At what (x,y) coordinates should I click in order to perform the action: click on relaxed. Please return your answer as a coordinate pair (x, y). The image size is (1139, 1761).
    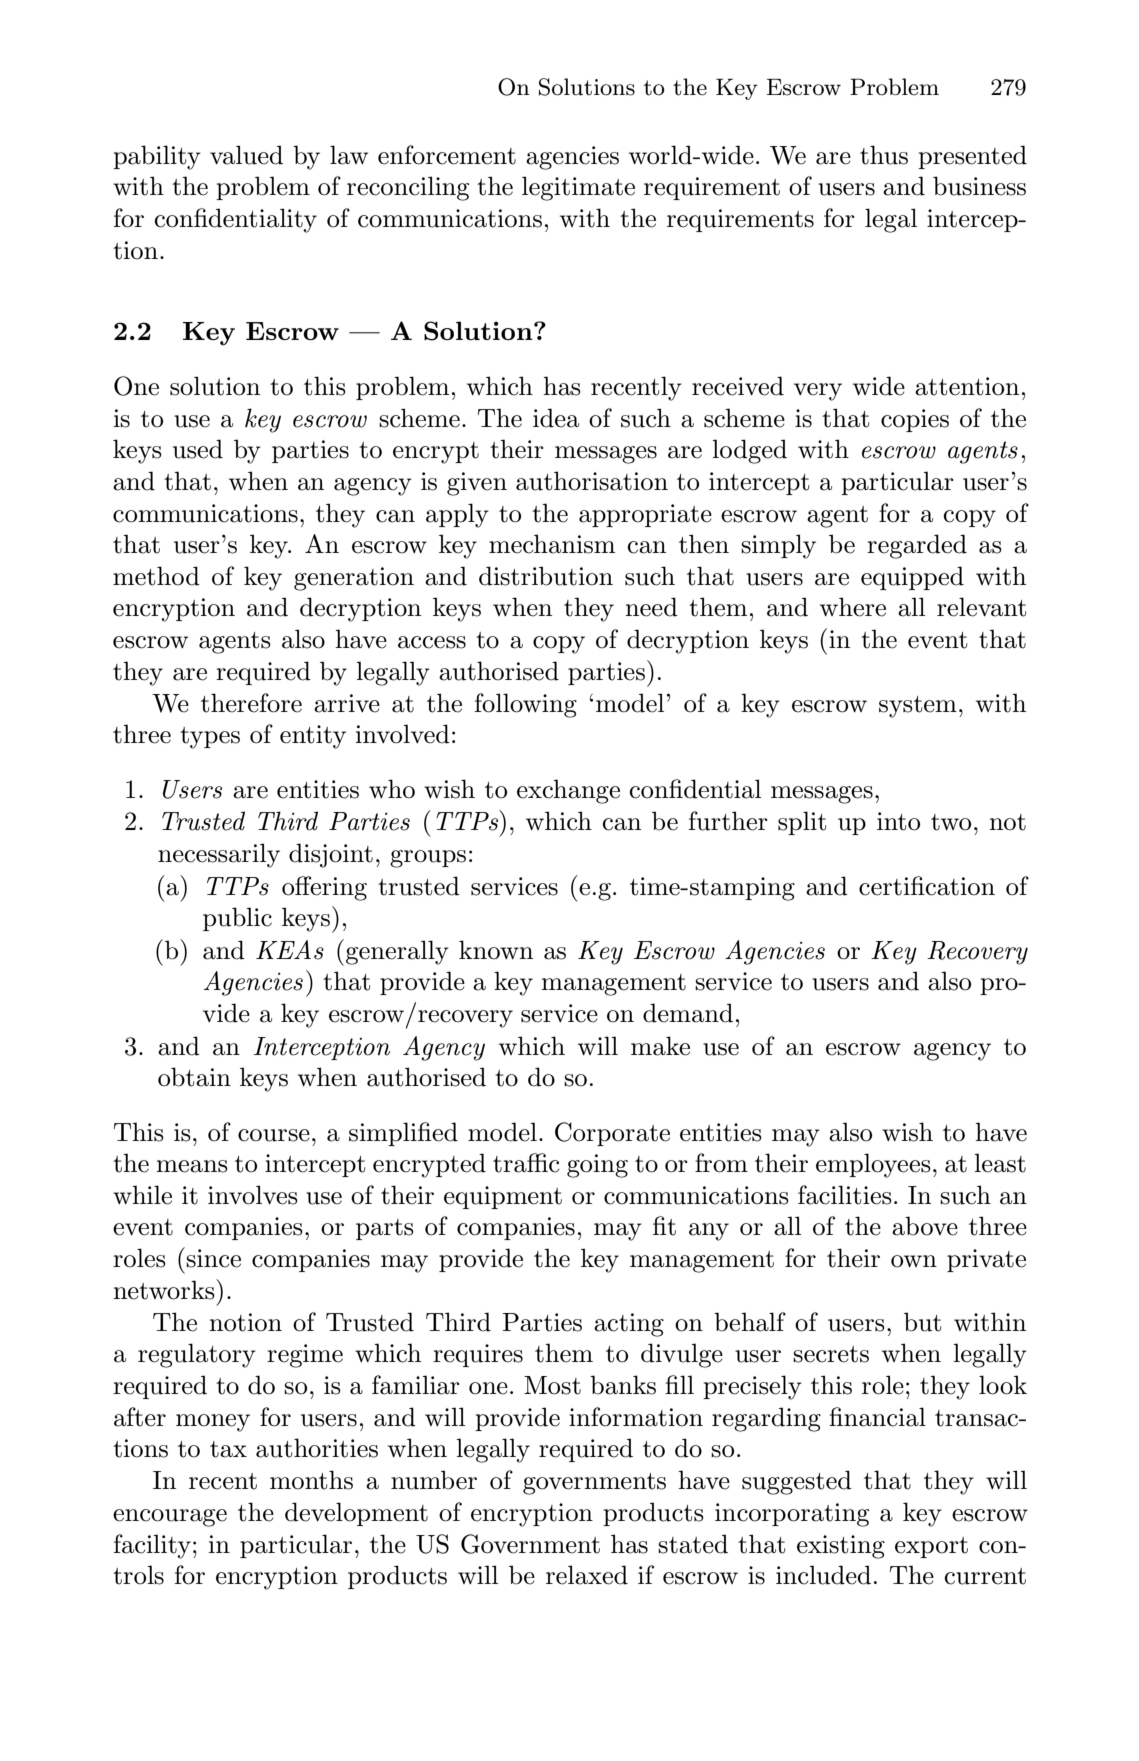
    Looking at the image, I should click on (587, 1575).
